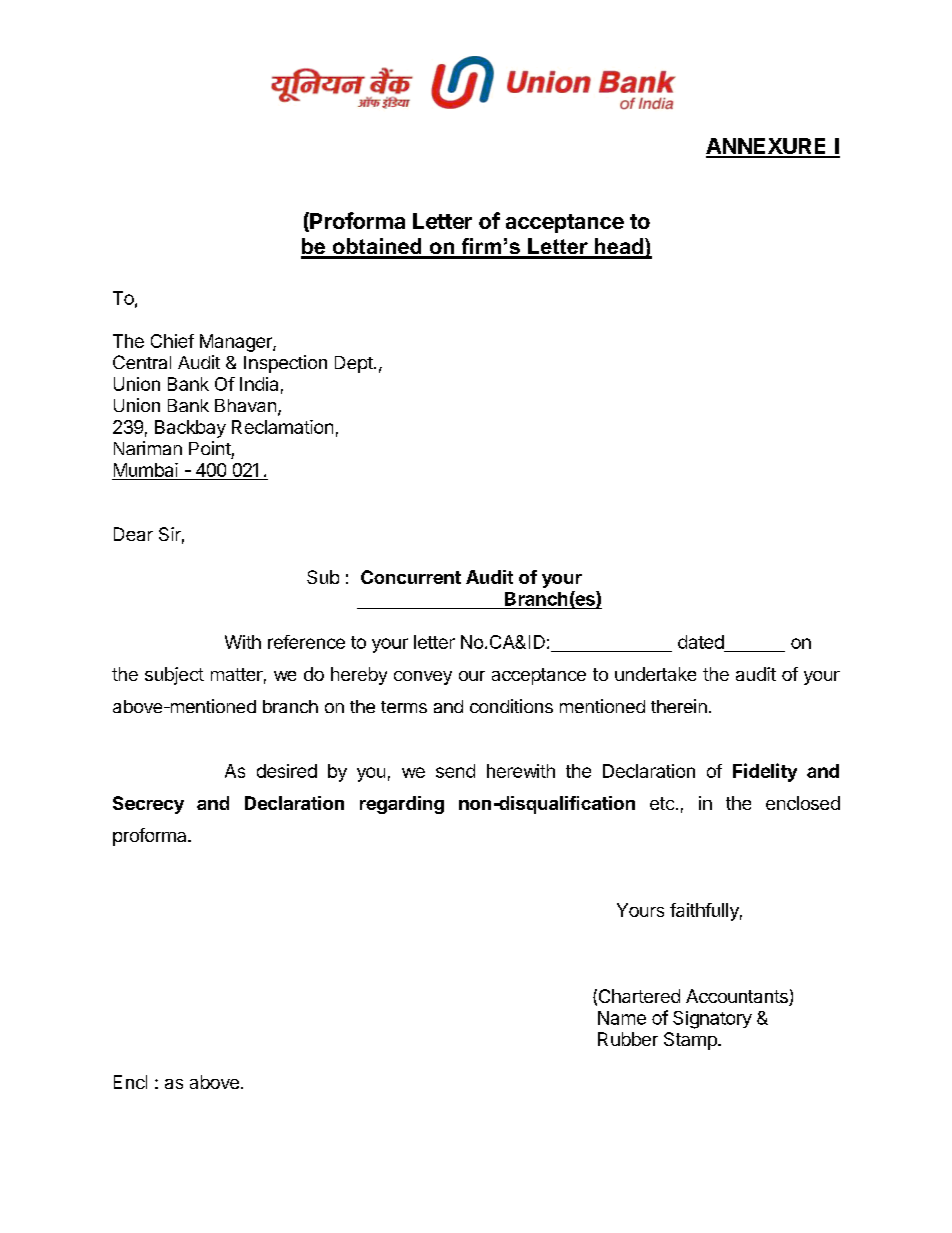 Image resolution: width=952 pixels, height=1233 pixels. Describe the element at coordinates (423, 678) in the screenshot. I see `convey` at that location.
